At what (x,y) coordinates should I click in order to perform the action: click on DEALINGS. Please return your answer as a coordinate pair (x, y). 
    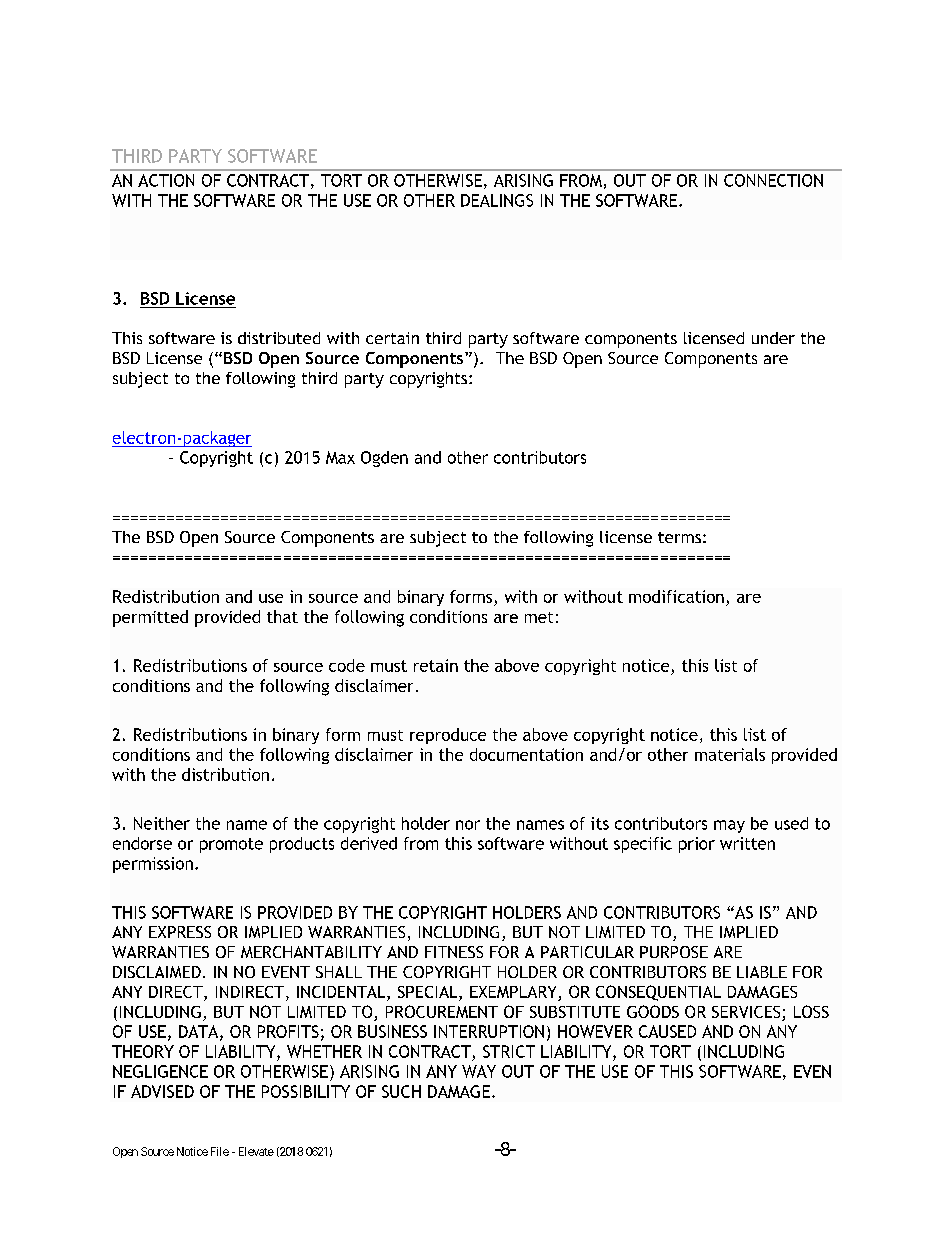
    Looking at the image, I should click on (497, 200).
